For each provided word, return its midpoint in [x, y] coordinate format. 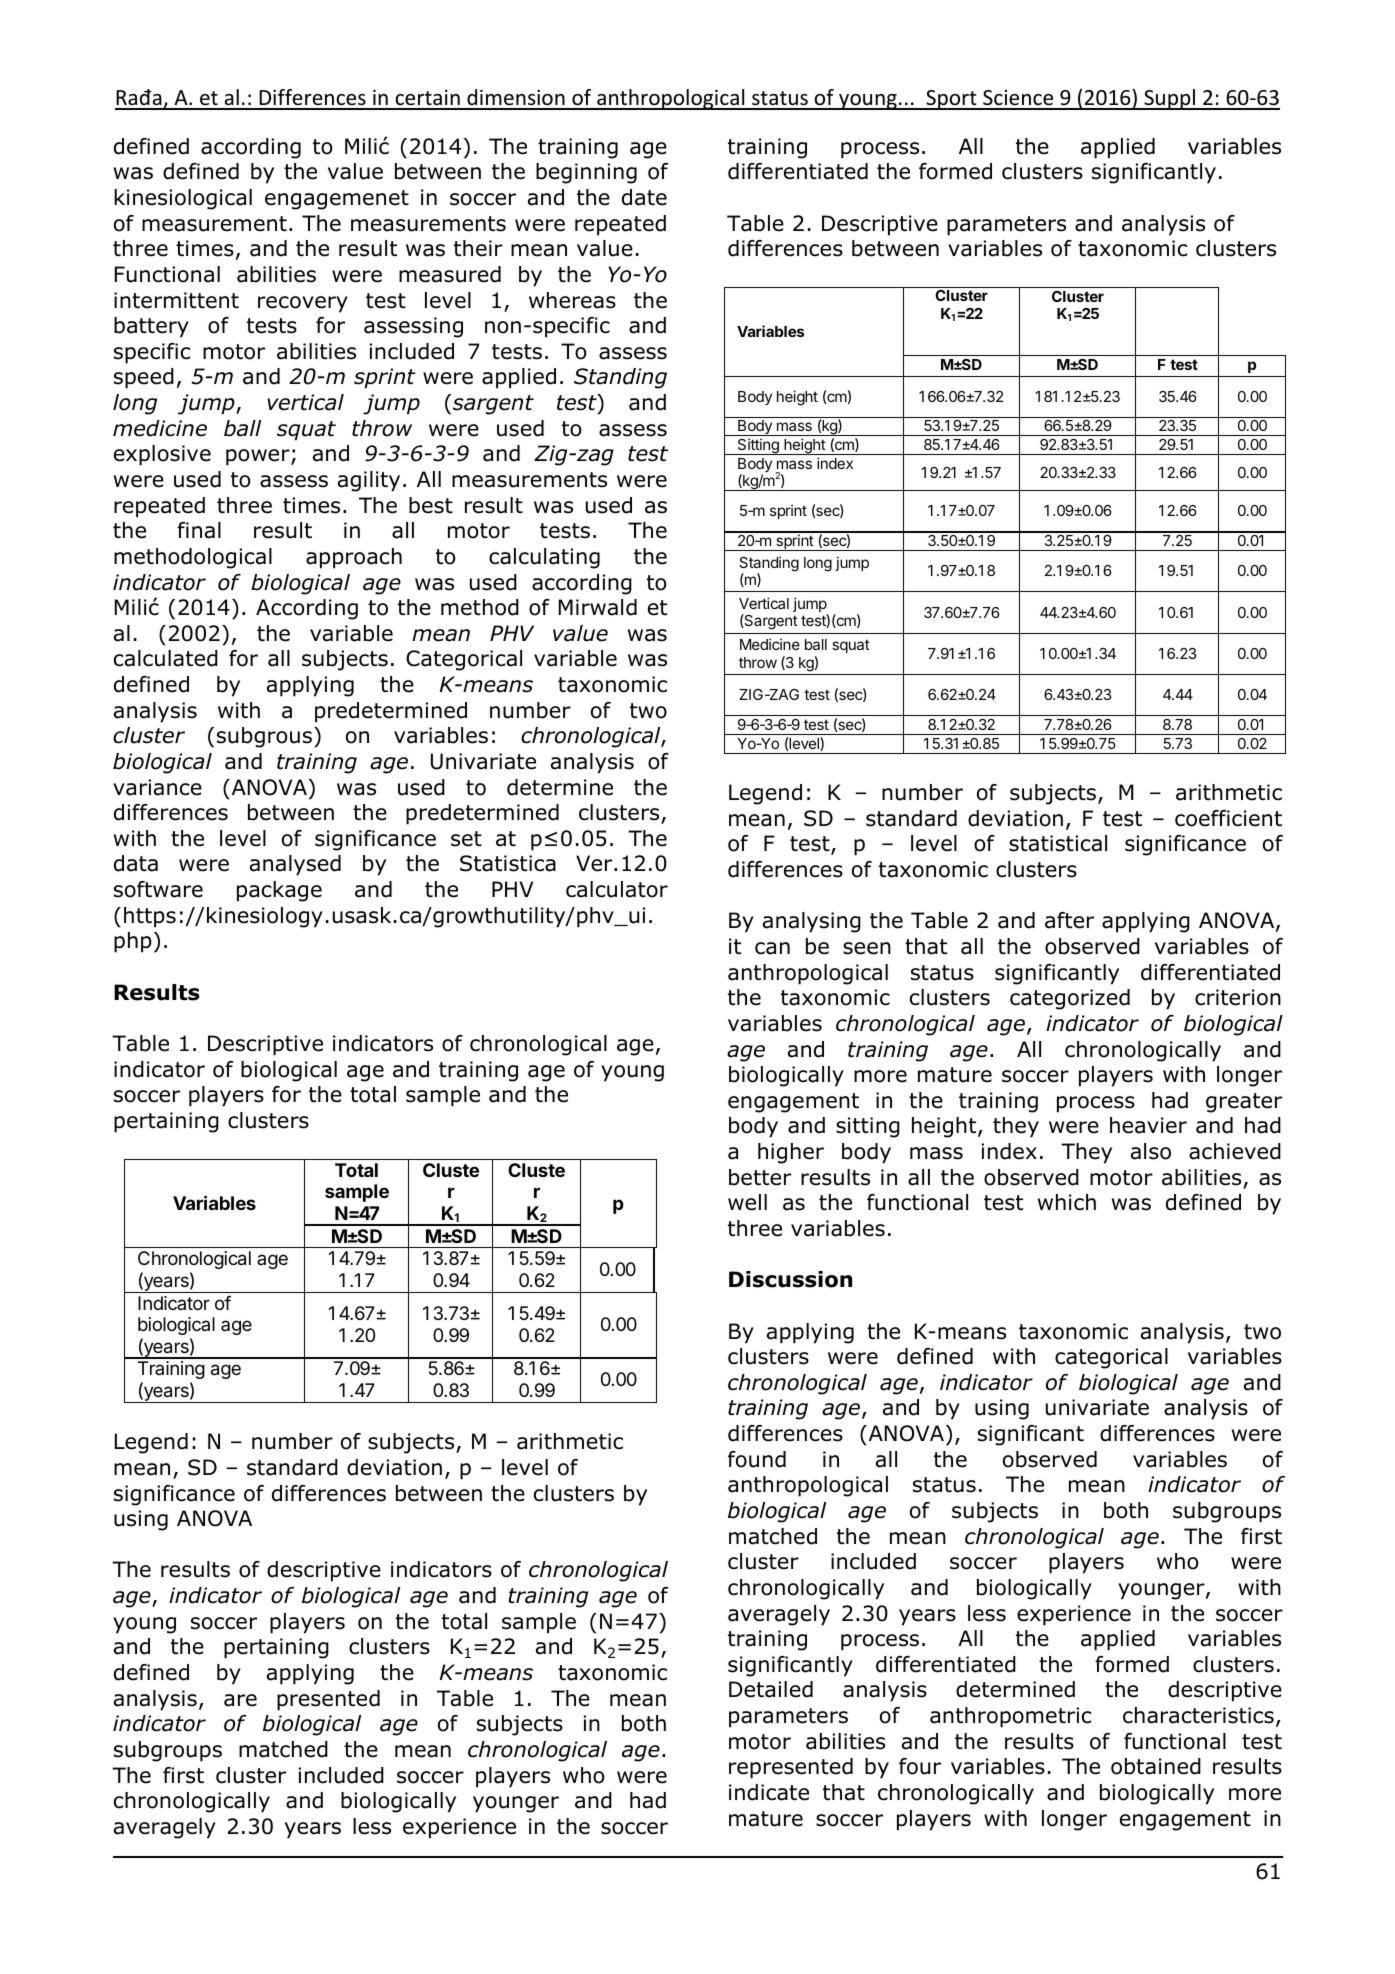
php [133, 942]
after [1069, 920]
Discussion [790, 1279]
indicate [769, 1792]
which [1067, 1202]
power [259, 457]
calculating [544, 558]
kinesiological [183, 199]
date [644, 197]
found [757, 1459]
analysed [295, 865]
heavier [1148, 1125]
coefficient [1228, 818]
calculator [617, 889]
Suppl [1170, 99]
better [760, 1177]
